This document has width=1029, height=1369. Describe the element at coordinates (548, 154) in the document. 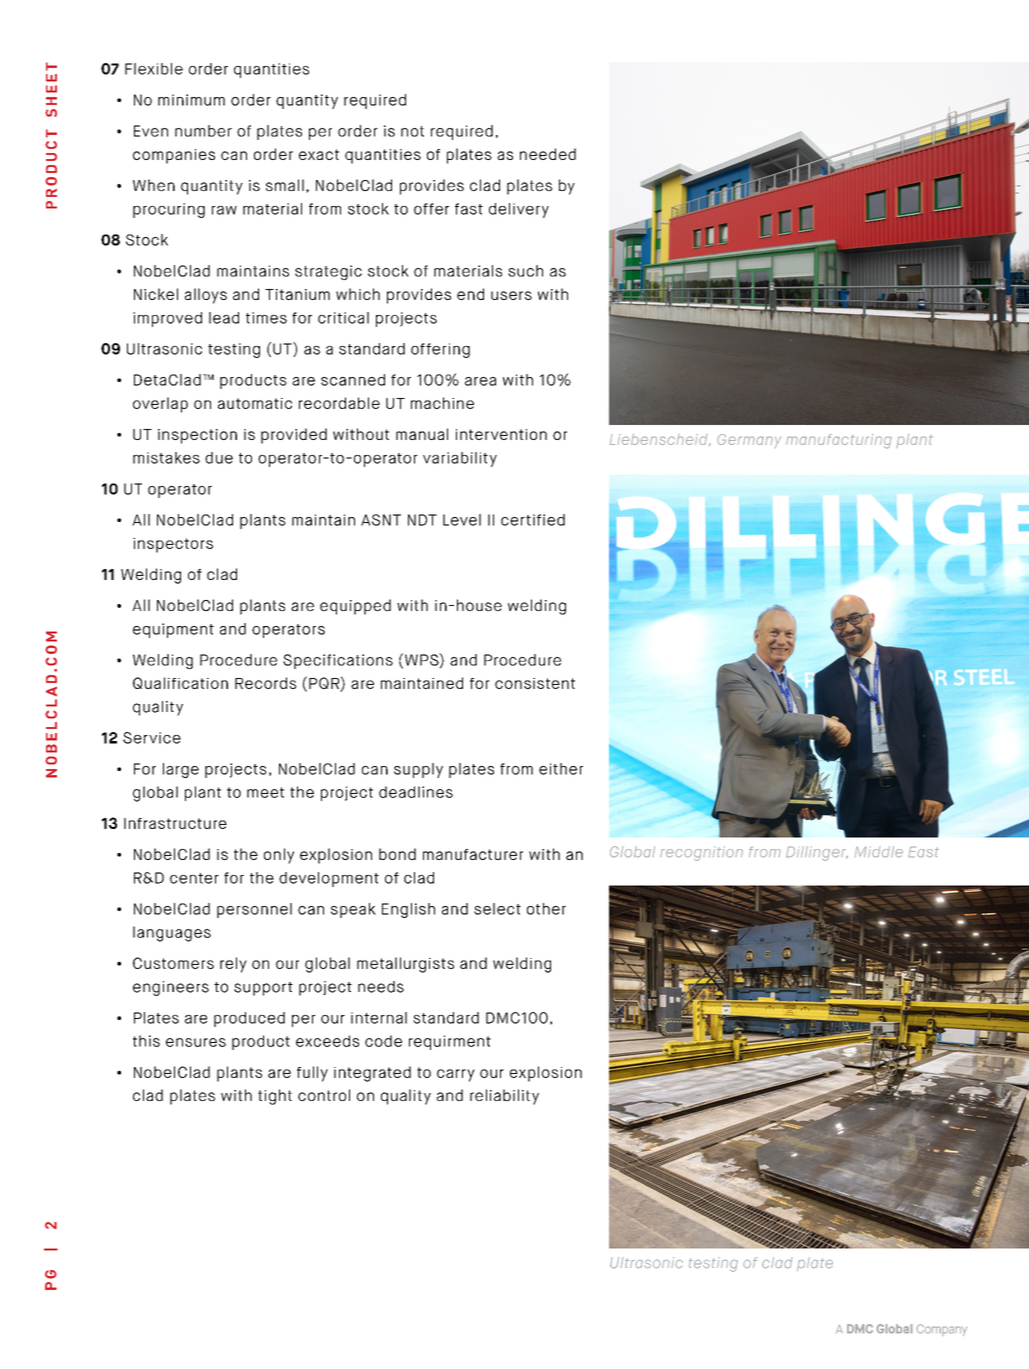

I see `needed` at that location.
